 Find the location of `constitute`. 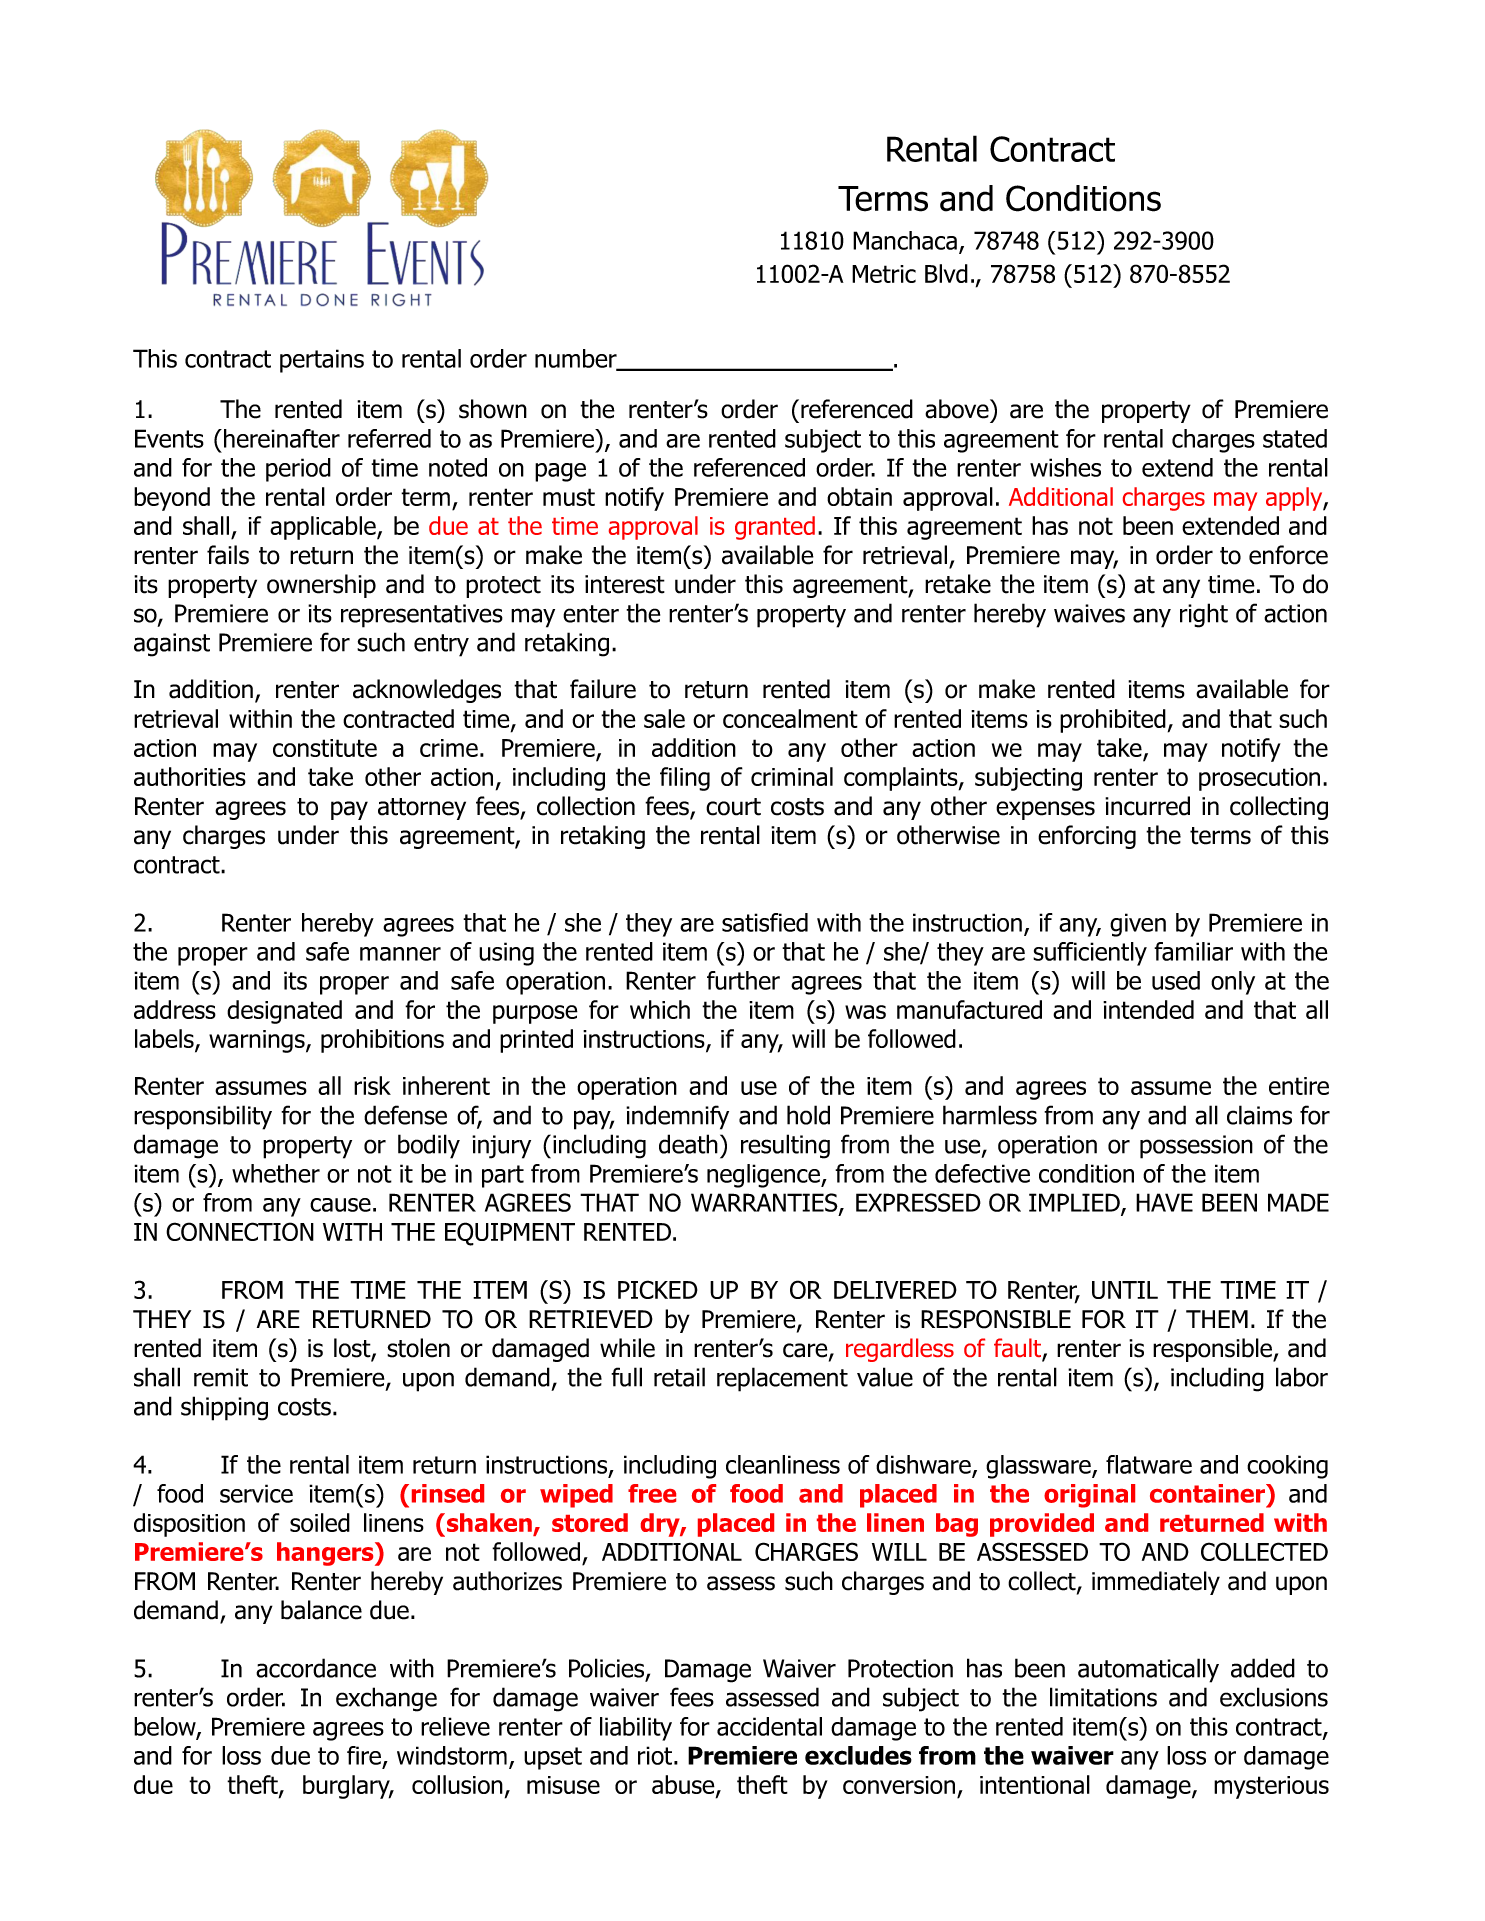

constitute is located at coordinates (325, 748).
